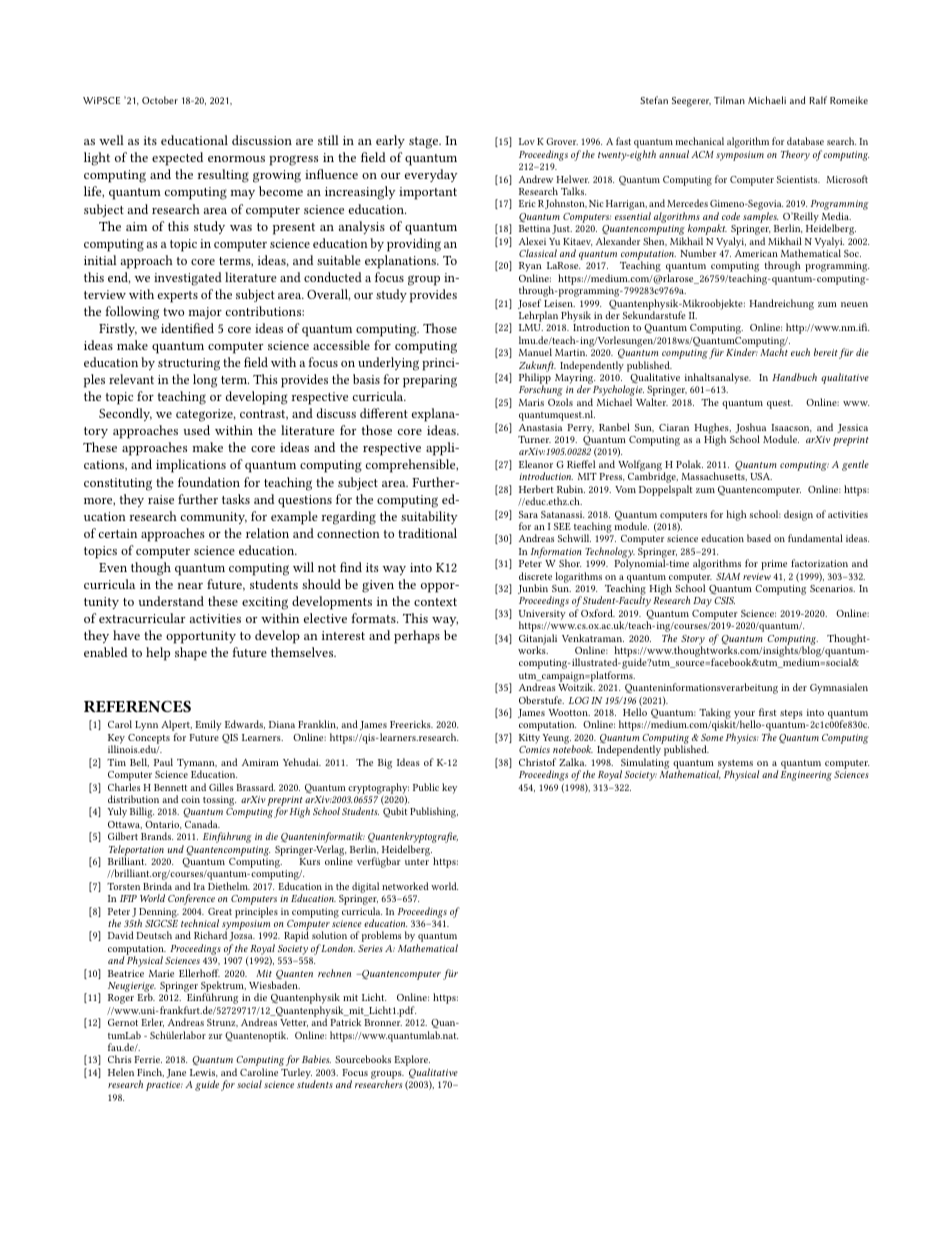 This screenshot has height=1233, width=952. What do you see at coordinates (805, 141) in the screenshot?
I see `database` at bounding box center [805, 141].
